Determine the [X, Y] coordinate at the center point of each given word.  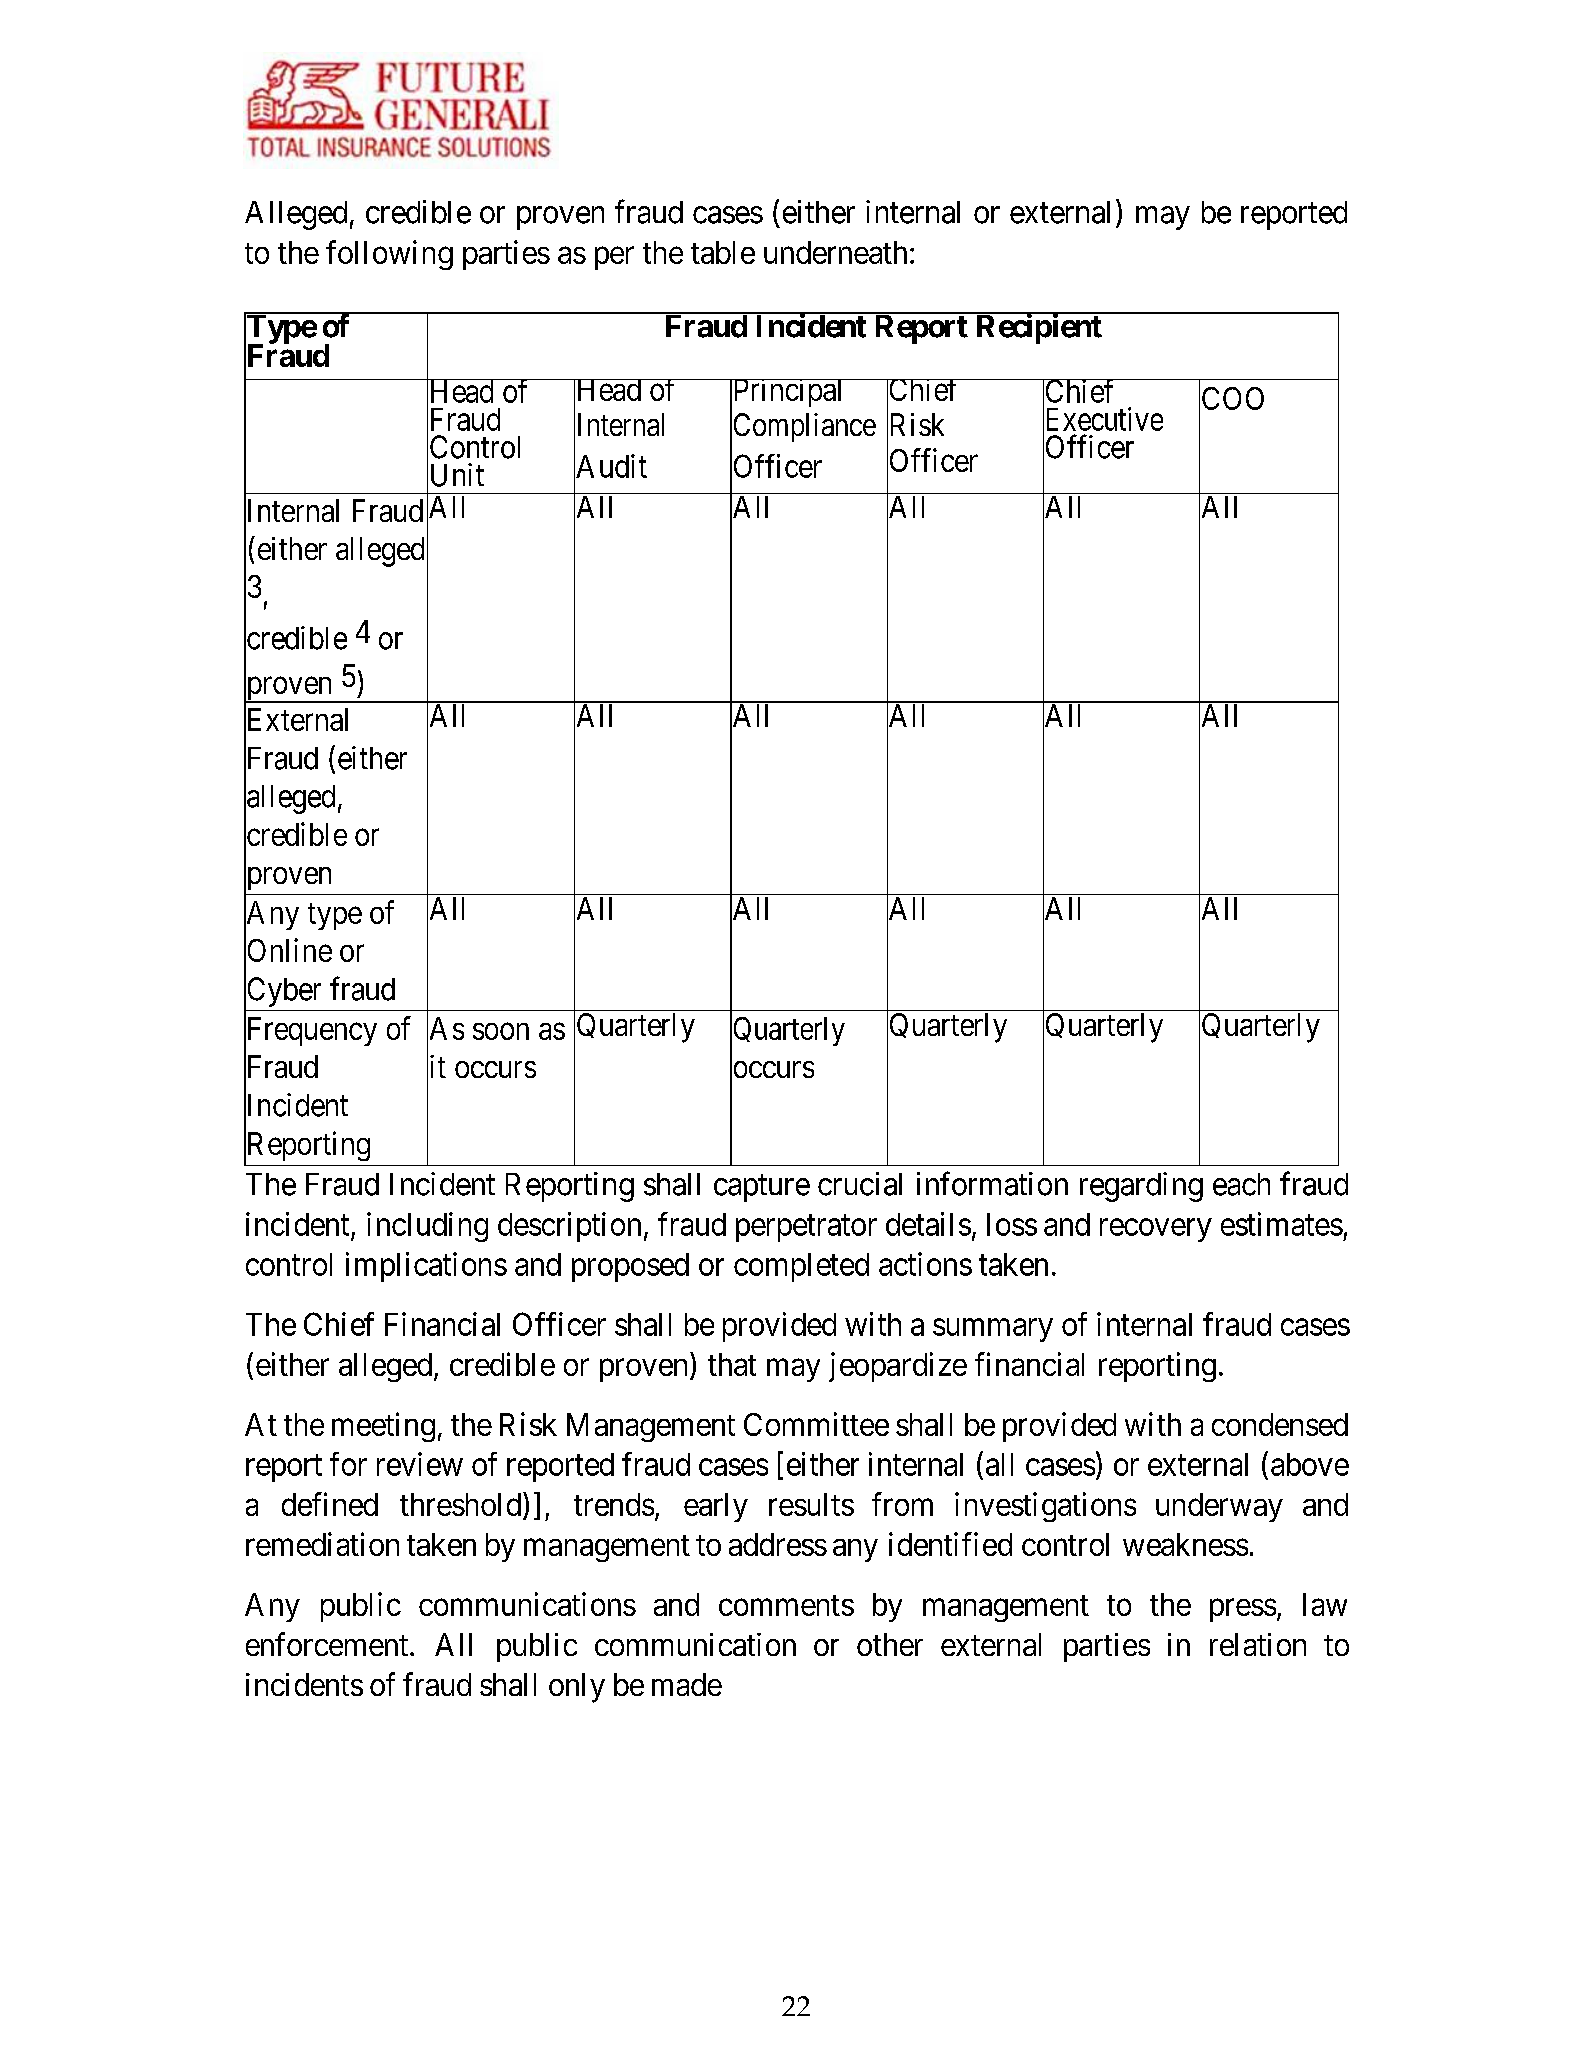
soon [501, 1031]
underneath [835, 252]
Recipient [1038, 328]
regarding [1141, 1187]
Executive [1103, 420]
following [389, 255]
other [890, 1644]
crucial [860, 1184]
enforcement [328, 1644]
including [427, 1227]
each [1241, 1184]
